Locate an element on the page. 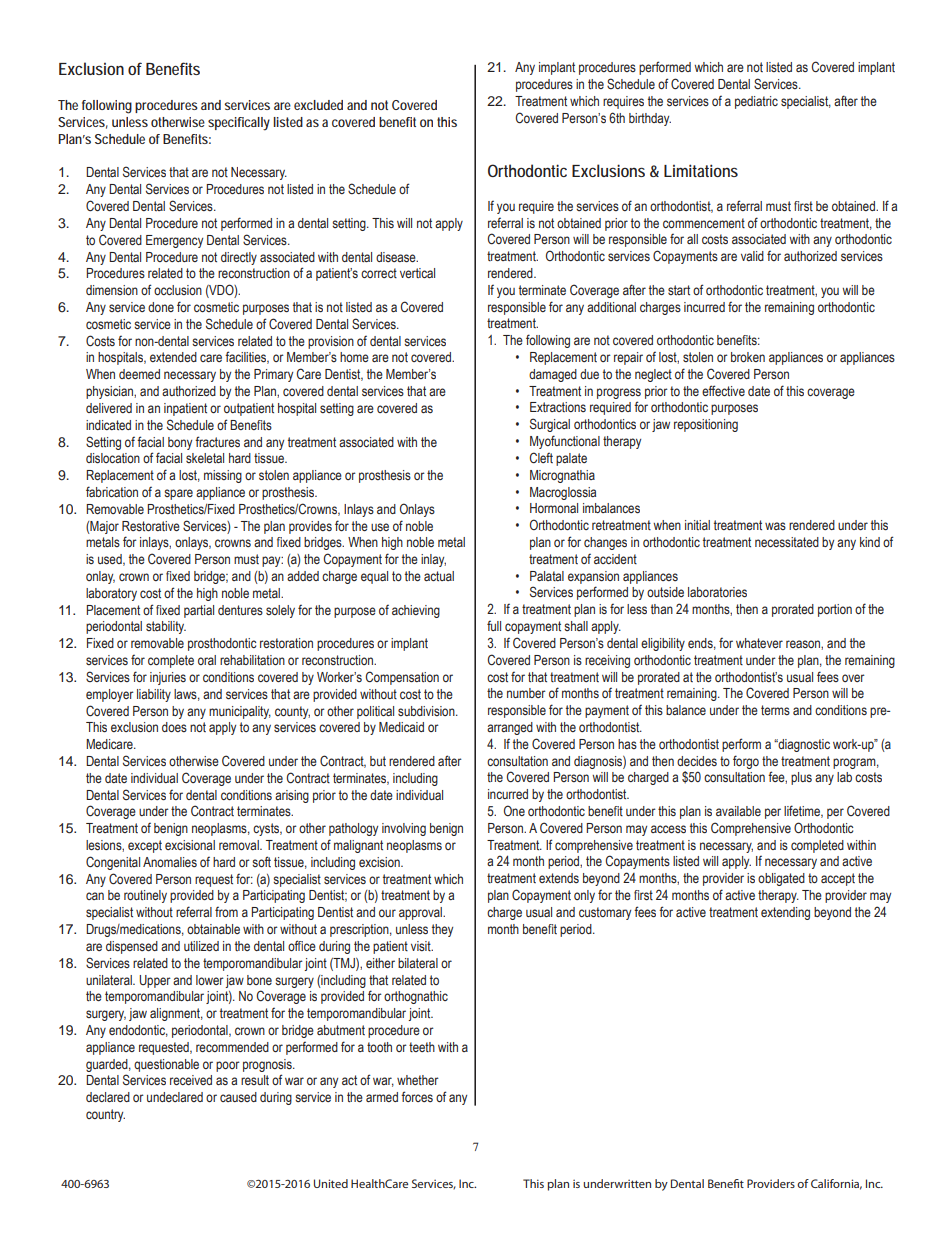 This page has height=1233, width=952. forces is located at coordinates (417, 1096).
